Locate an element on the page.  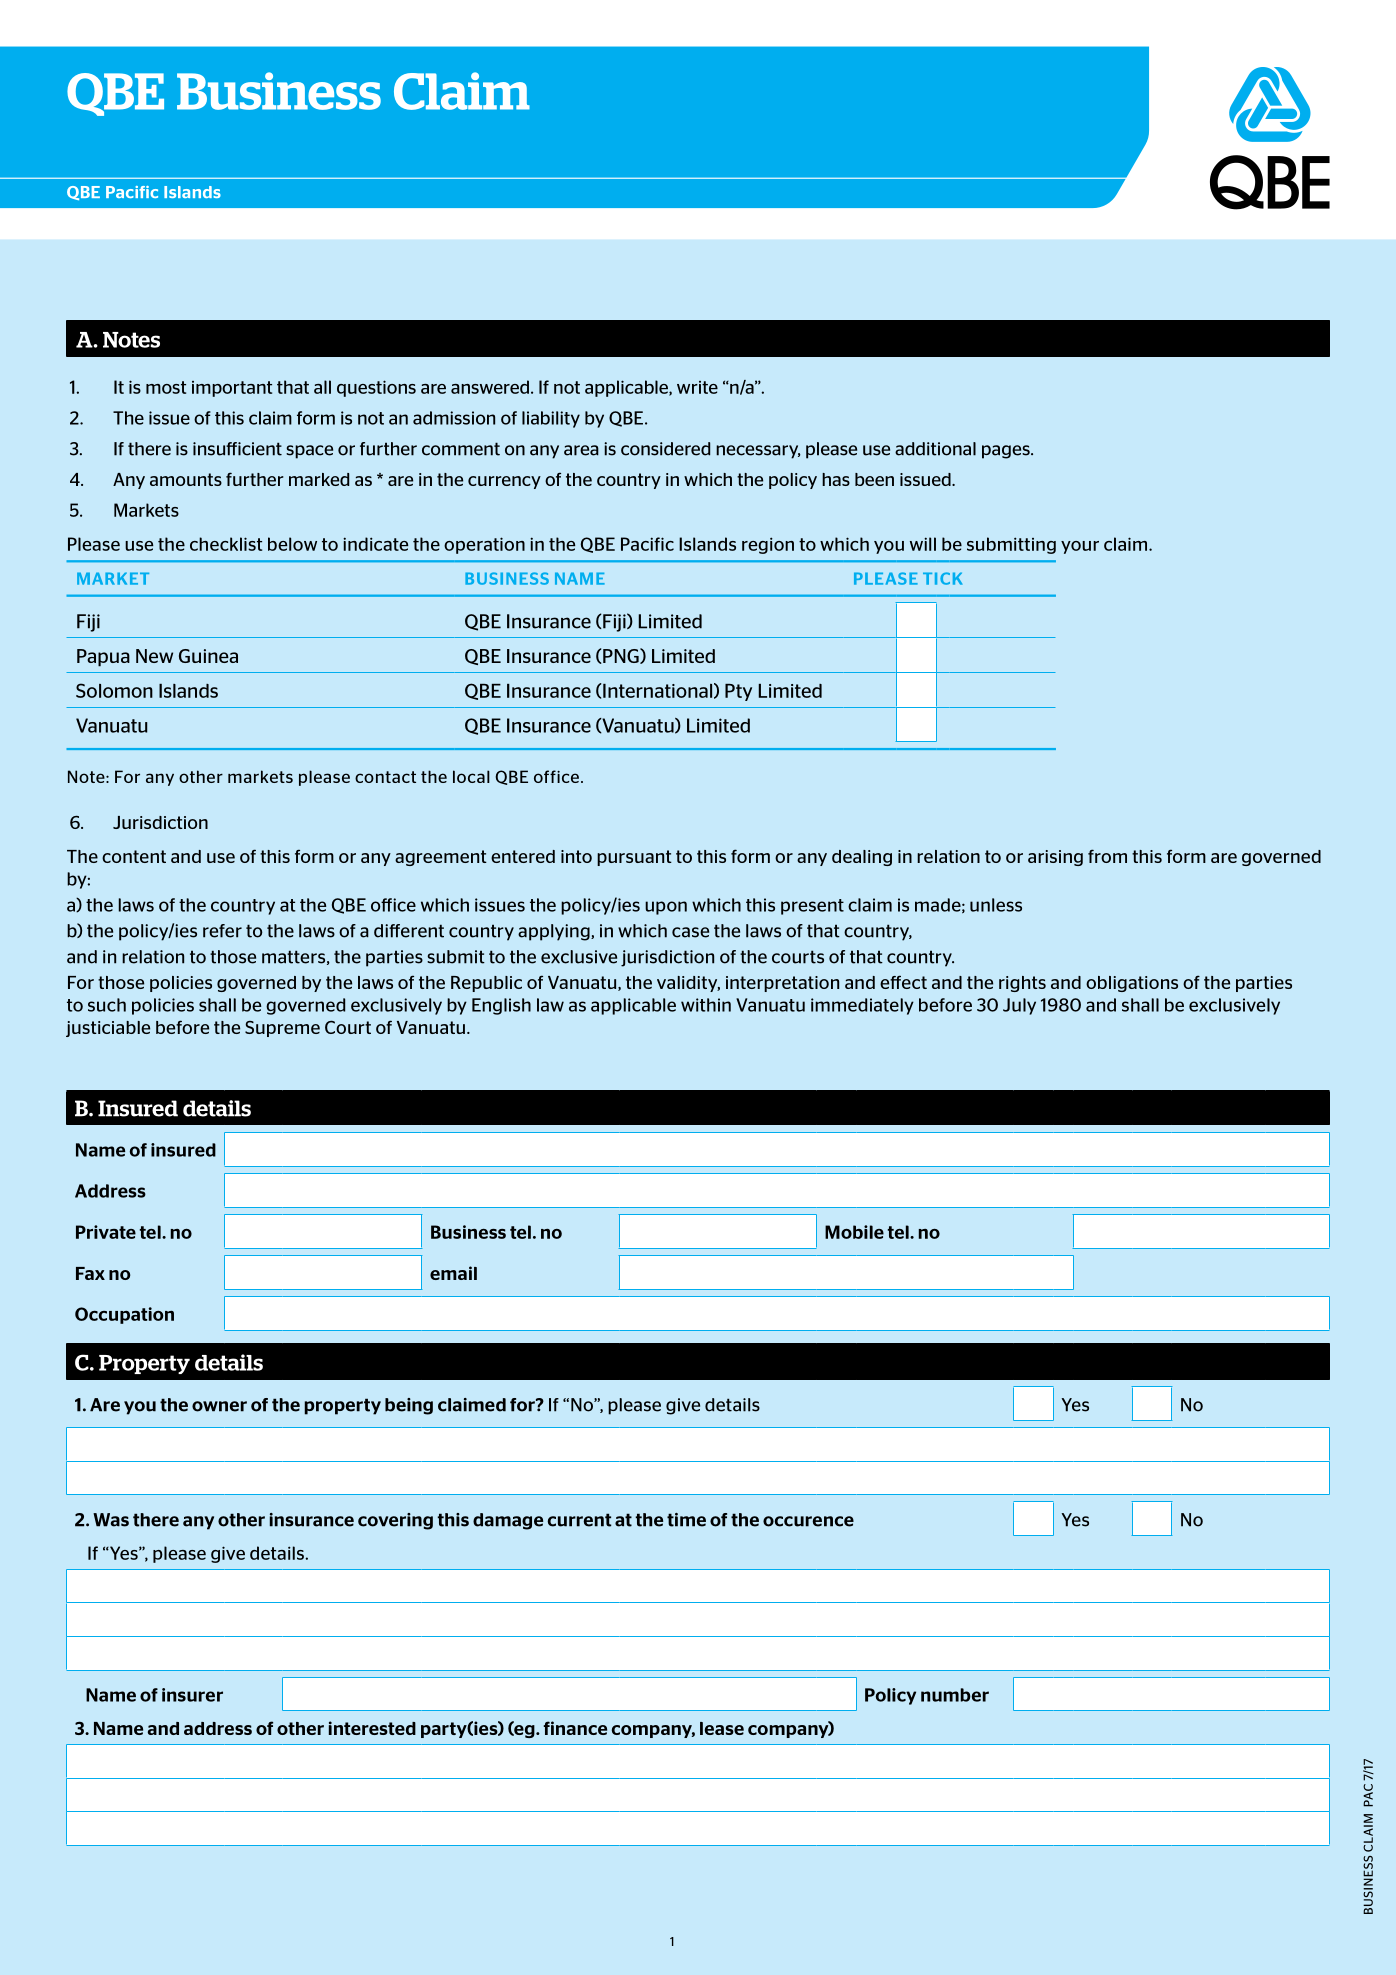
arising is located at coordinates (1055, 858).
